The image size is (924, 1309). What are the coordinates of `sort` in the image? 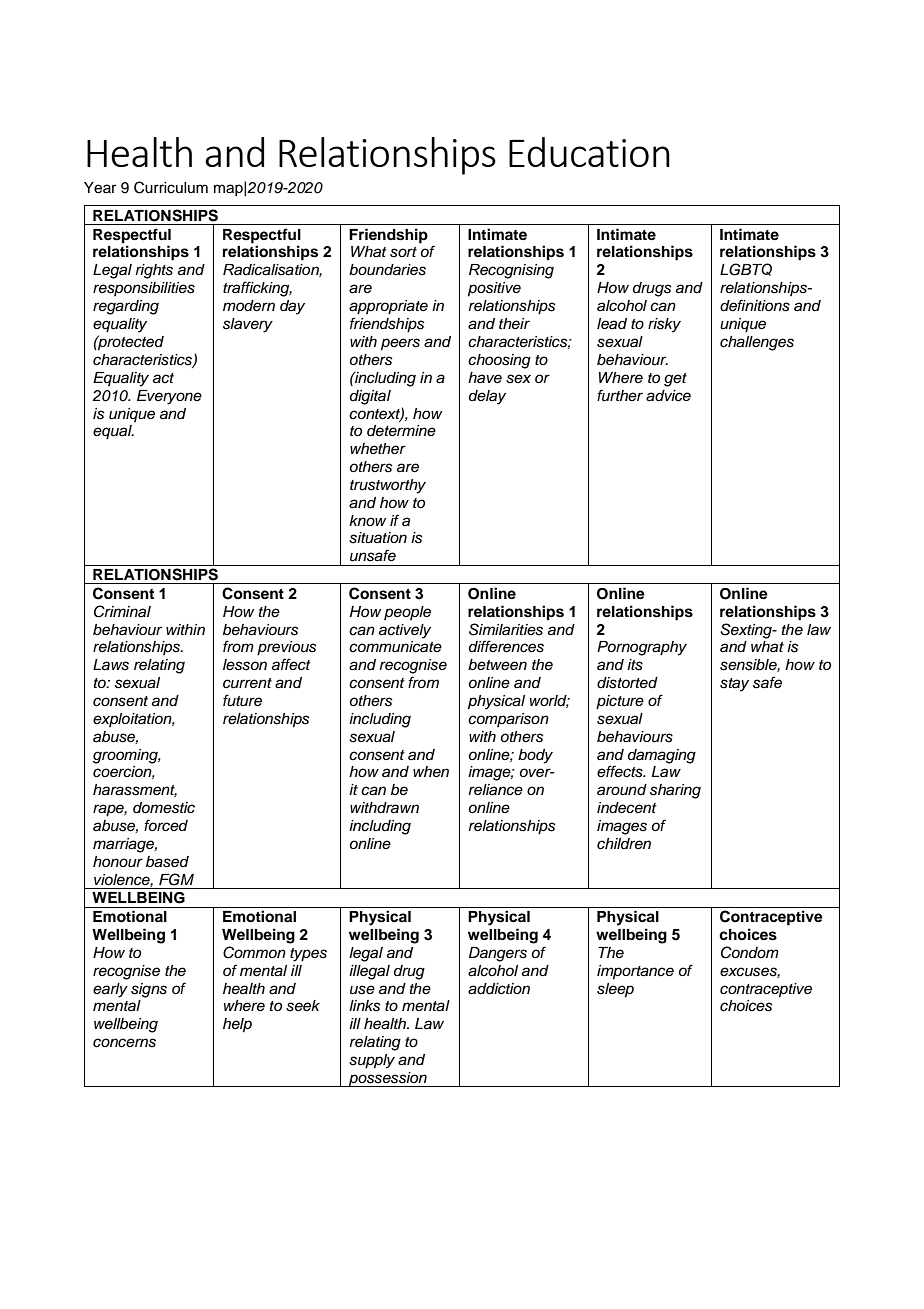 It's located at (403, 252).
